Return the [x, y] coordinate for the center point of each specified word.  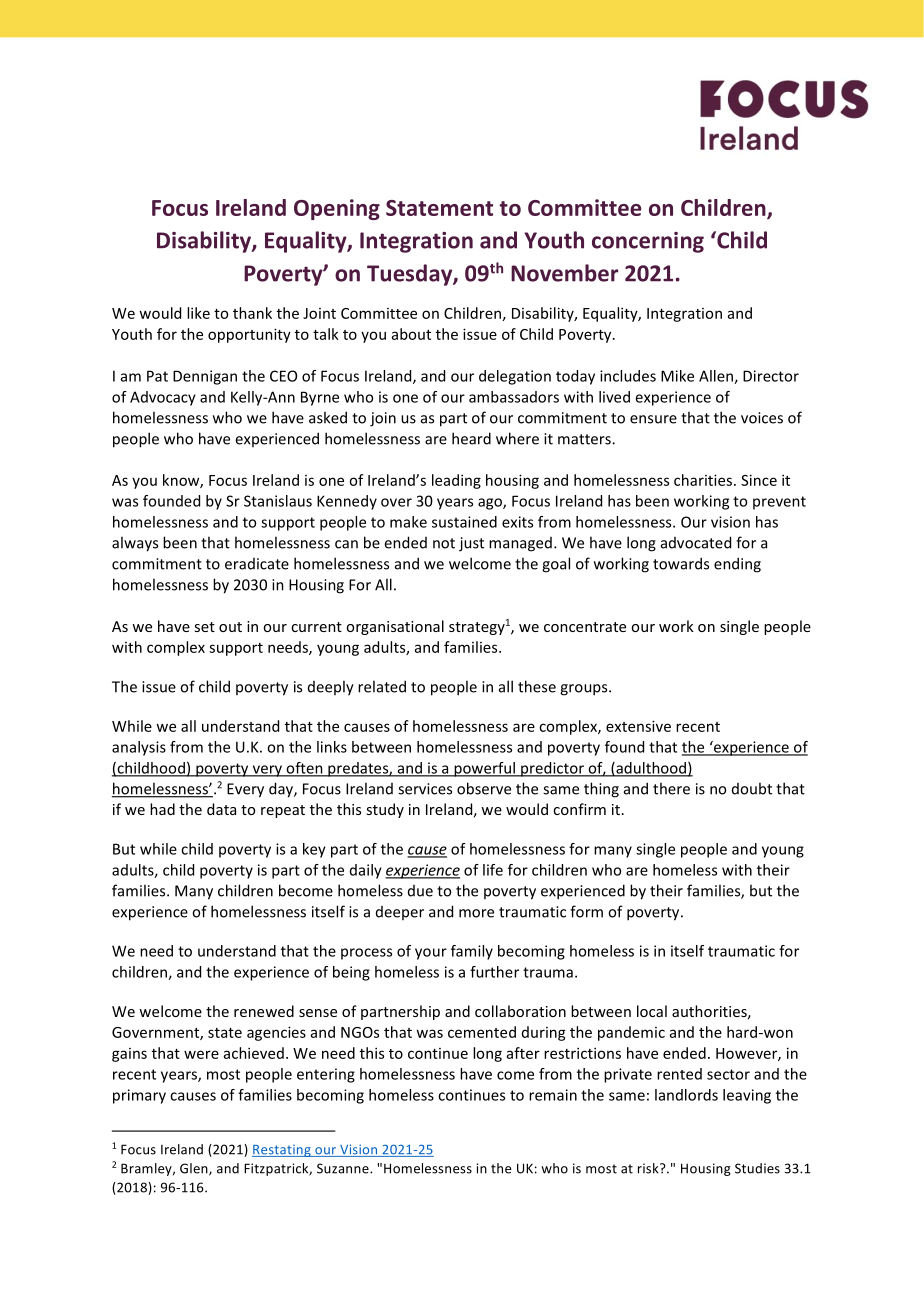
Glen [195, 1169]
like [198, 313]
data [221, 809]
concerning [648, 242]
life [493, 870]
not [444, 543]
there [671, 788]
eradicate [257, 564]
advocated [696, 542]
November [564, 273]
